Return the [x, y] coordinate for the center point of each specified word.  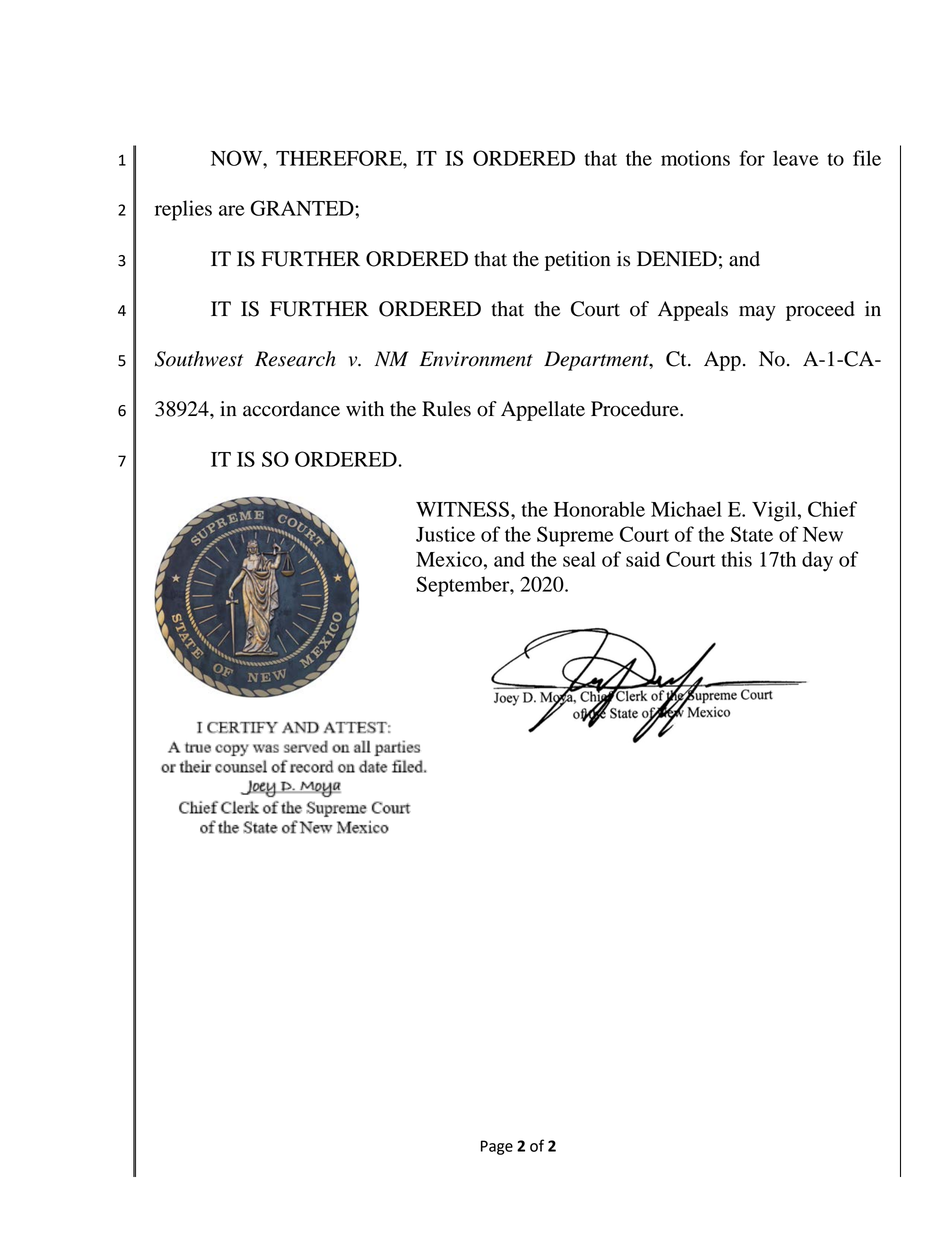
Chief [832, 509]
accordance [291, 409]
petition [578, 261]
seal [579, 559]
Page [497, 1147]
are [232, 210]
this [736, 559]
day [817, 561]
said [643, 559]
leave [796, 158]
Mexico [449, 559]
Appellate [543, 411]
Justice [445, 534]
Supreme [575, 536]
